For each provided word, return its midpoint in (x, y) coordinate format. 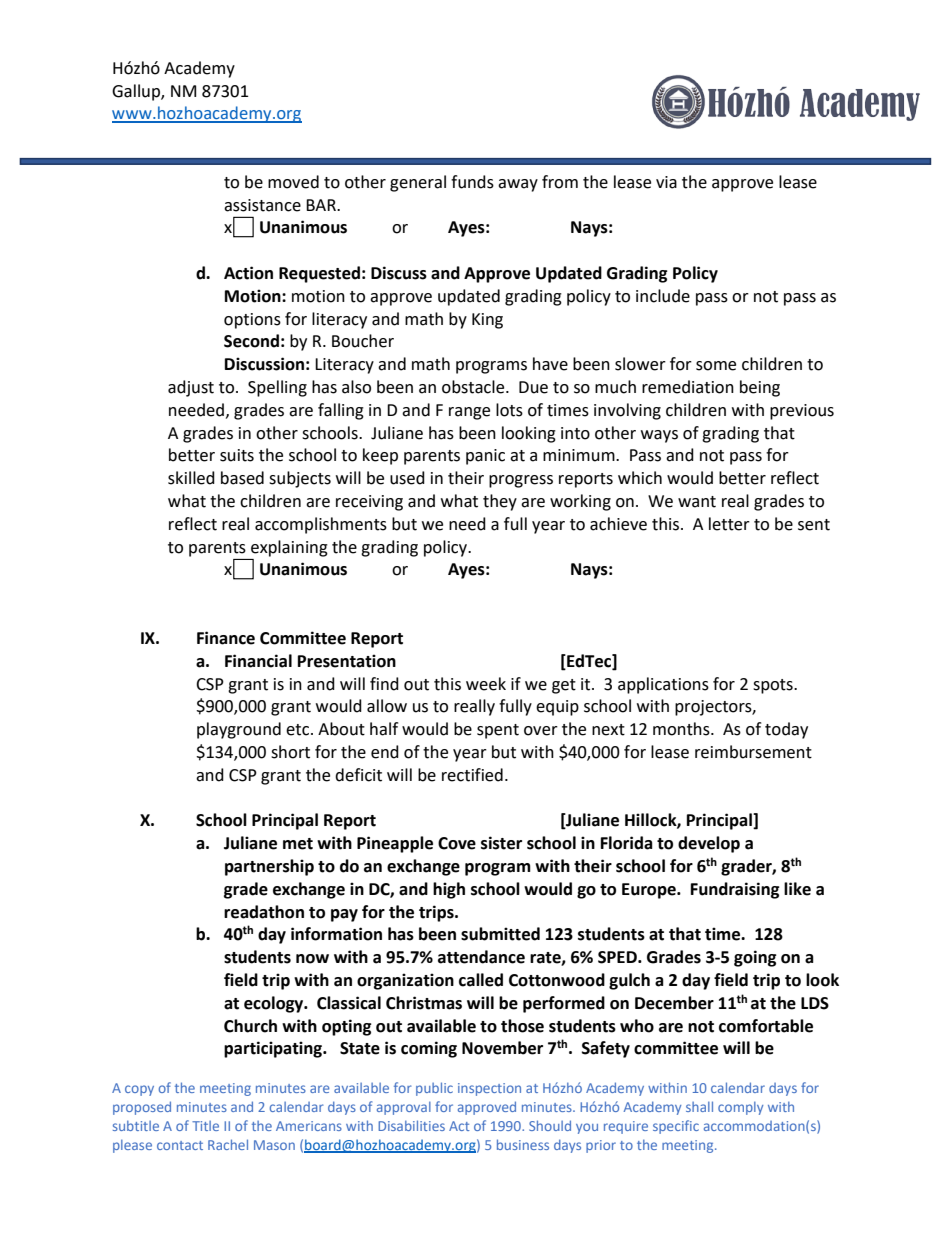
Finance (226, 638)
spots (774, 686)
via (666, 182)
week (486, 684)
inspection (489, 1089)
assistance (262, 205)
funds (472, 182)
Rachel (228, 1144)
